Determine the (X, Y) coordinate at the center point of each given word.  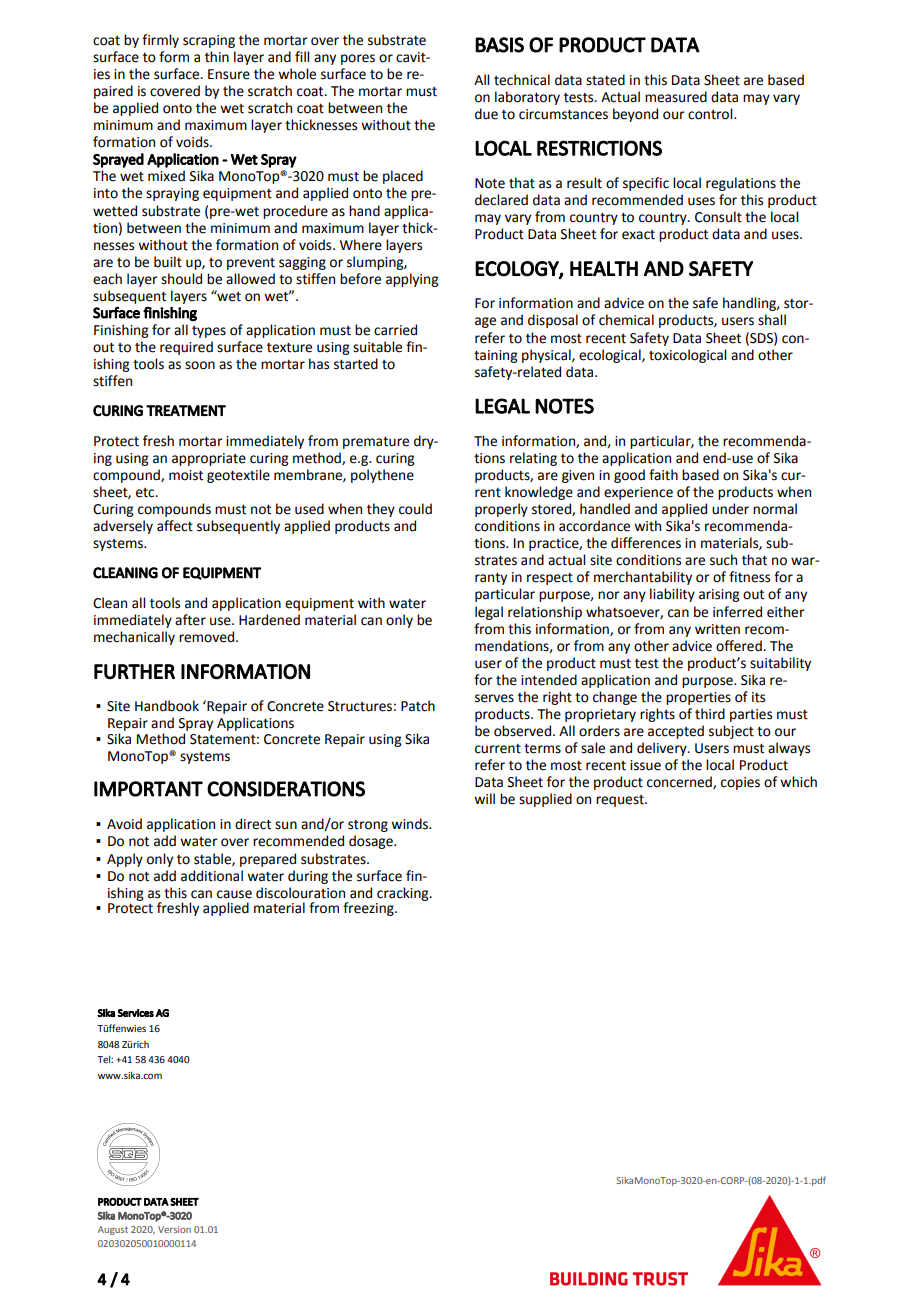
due (486, 114)
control (711, 114)
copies (740, 783)
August (113, 1230)
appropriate (209, 459)
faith (663, 475)
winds (410, 824)
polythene (382, 476)
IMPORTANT (148, 789)
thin (217, 57)
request (621, 801)
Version (174, 1229)
